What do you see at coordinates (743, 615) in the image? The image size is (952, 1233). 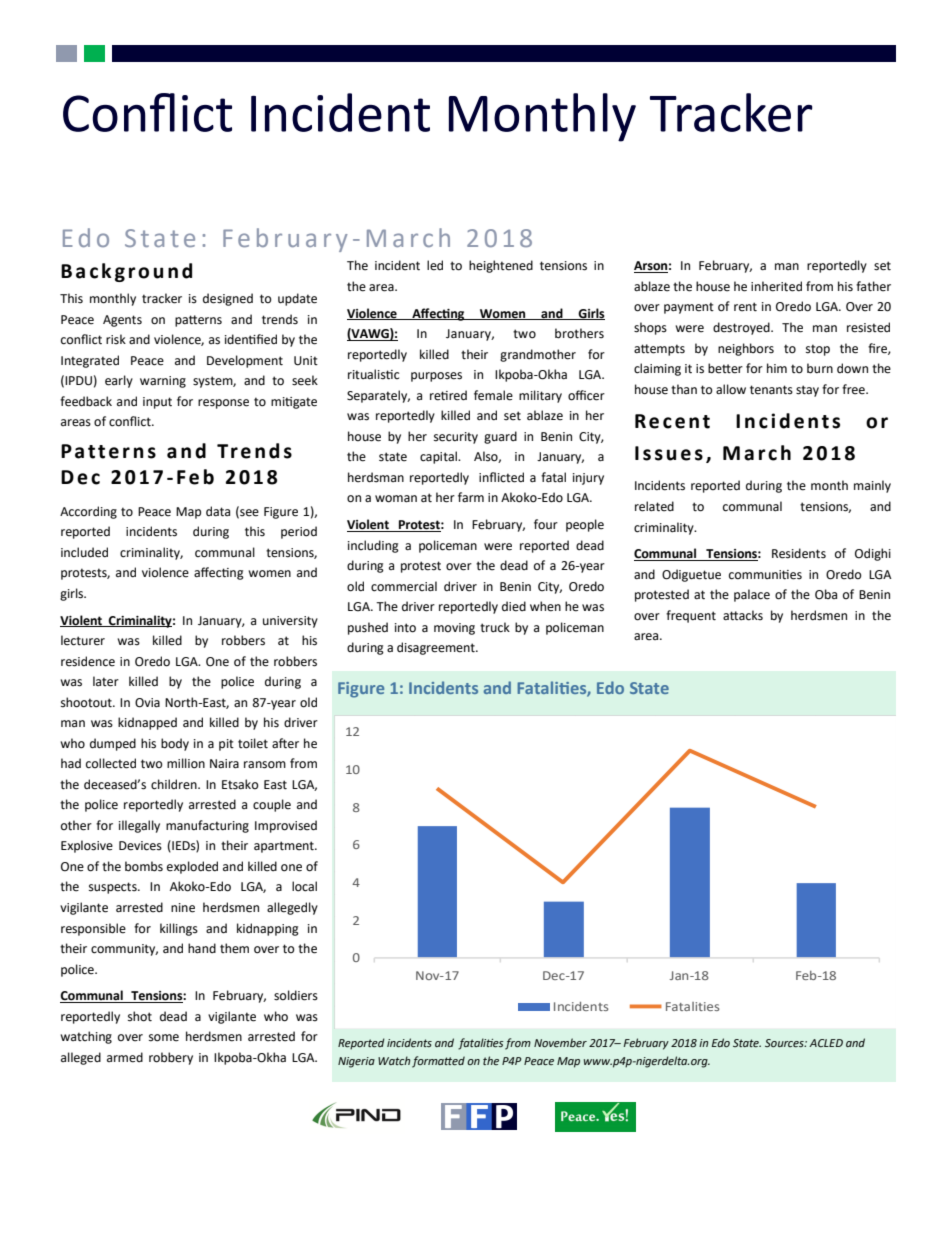 I see `attacks` at bounding box center [743, 615].
